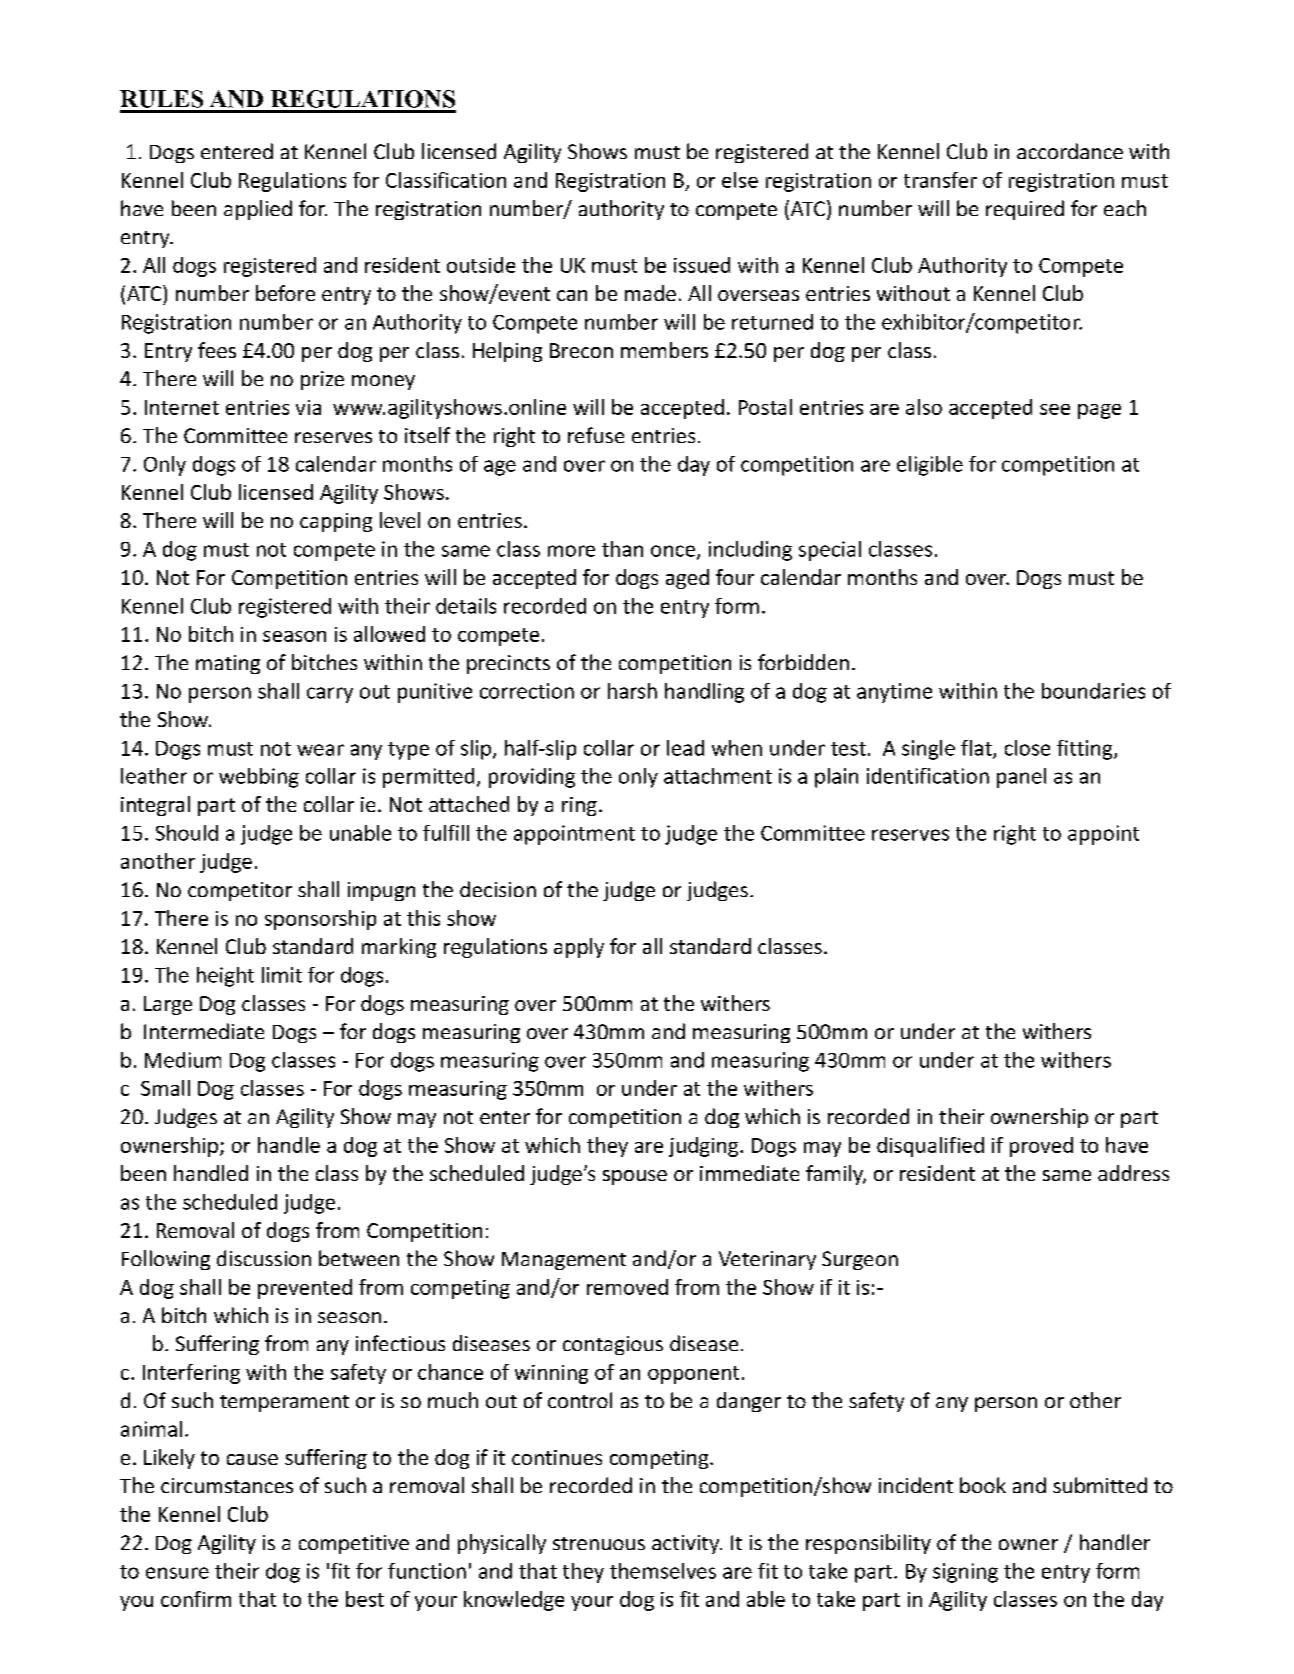 Image resolution: width=1294 pixels, height=1674 pixels. I want to click on apply, so click(579, 948).
